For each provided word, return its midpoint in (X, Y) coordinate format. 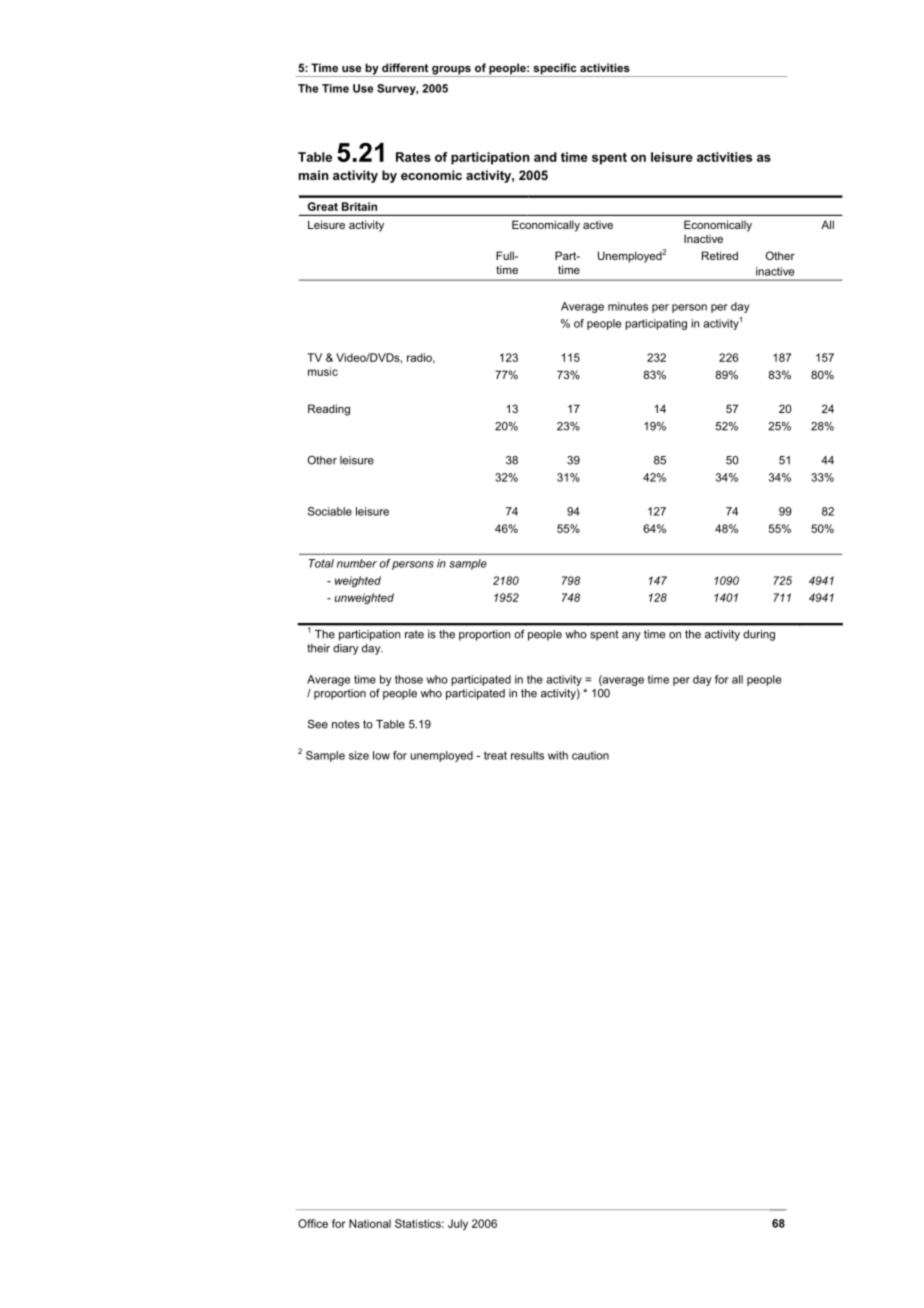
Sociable (330, 511)
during (759, 635)
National (370, 1223)
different (405, 67)
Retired (720, 255)
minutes (628, 306)
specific (555, 70)
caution (590, 755)
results (527, 755)
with (558, 755)
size (359, 755)
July (458, 1224)
